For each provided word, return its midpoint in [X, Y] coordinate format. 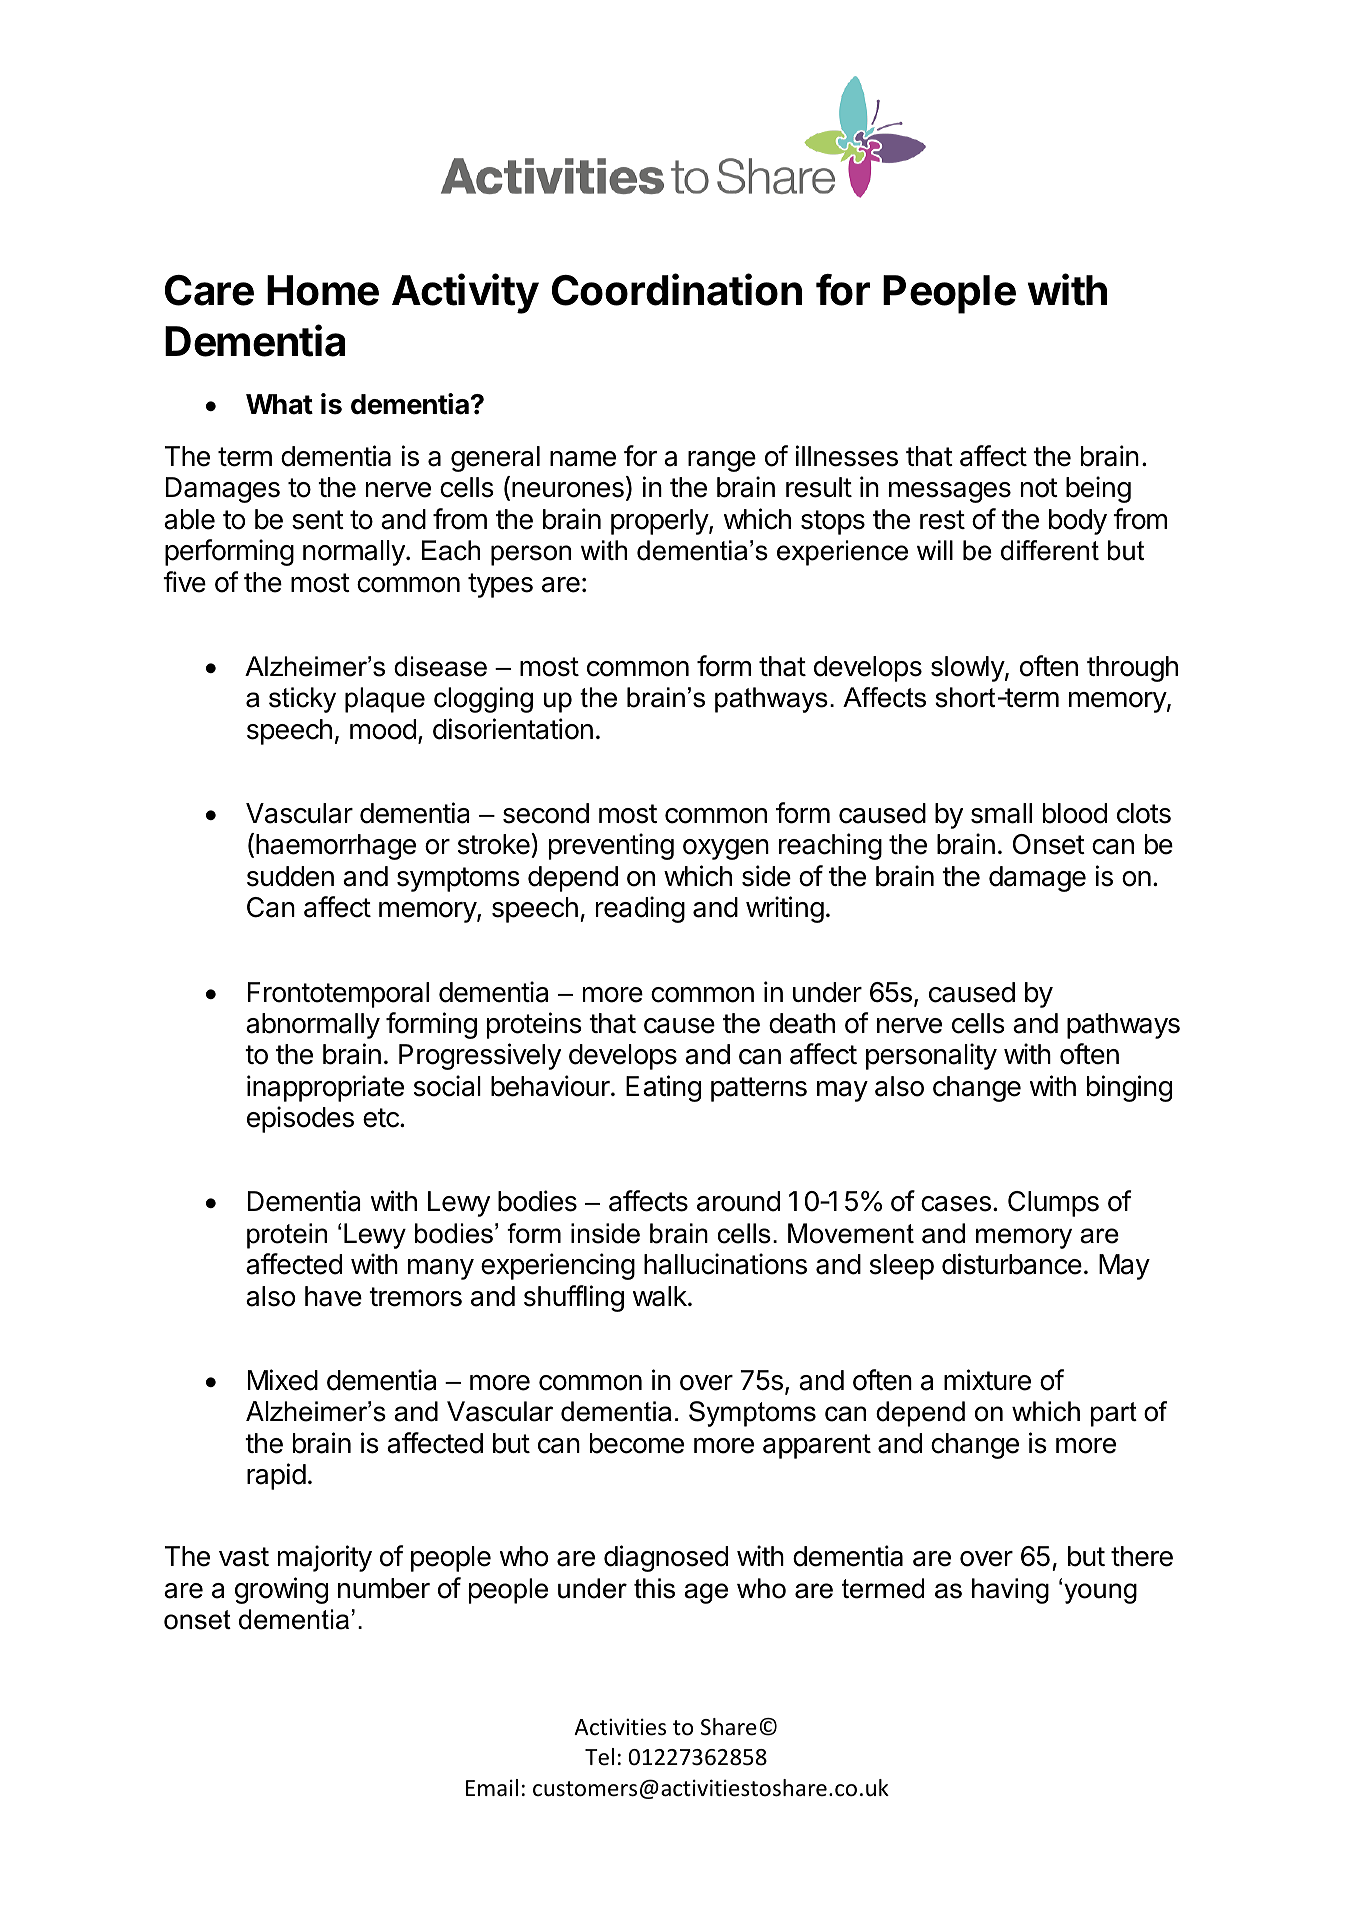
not [1039, 488]
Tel [599, 1757]
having [1010, 1591]
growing [281, 1590]
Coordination [677, 289]
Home [323, 290]
